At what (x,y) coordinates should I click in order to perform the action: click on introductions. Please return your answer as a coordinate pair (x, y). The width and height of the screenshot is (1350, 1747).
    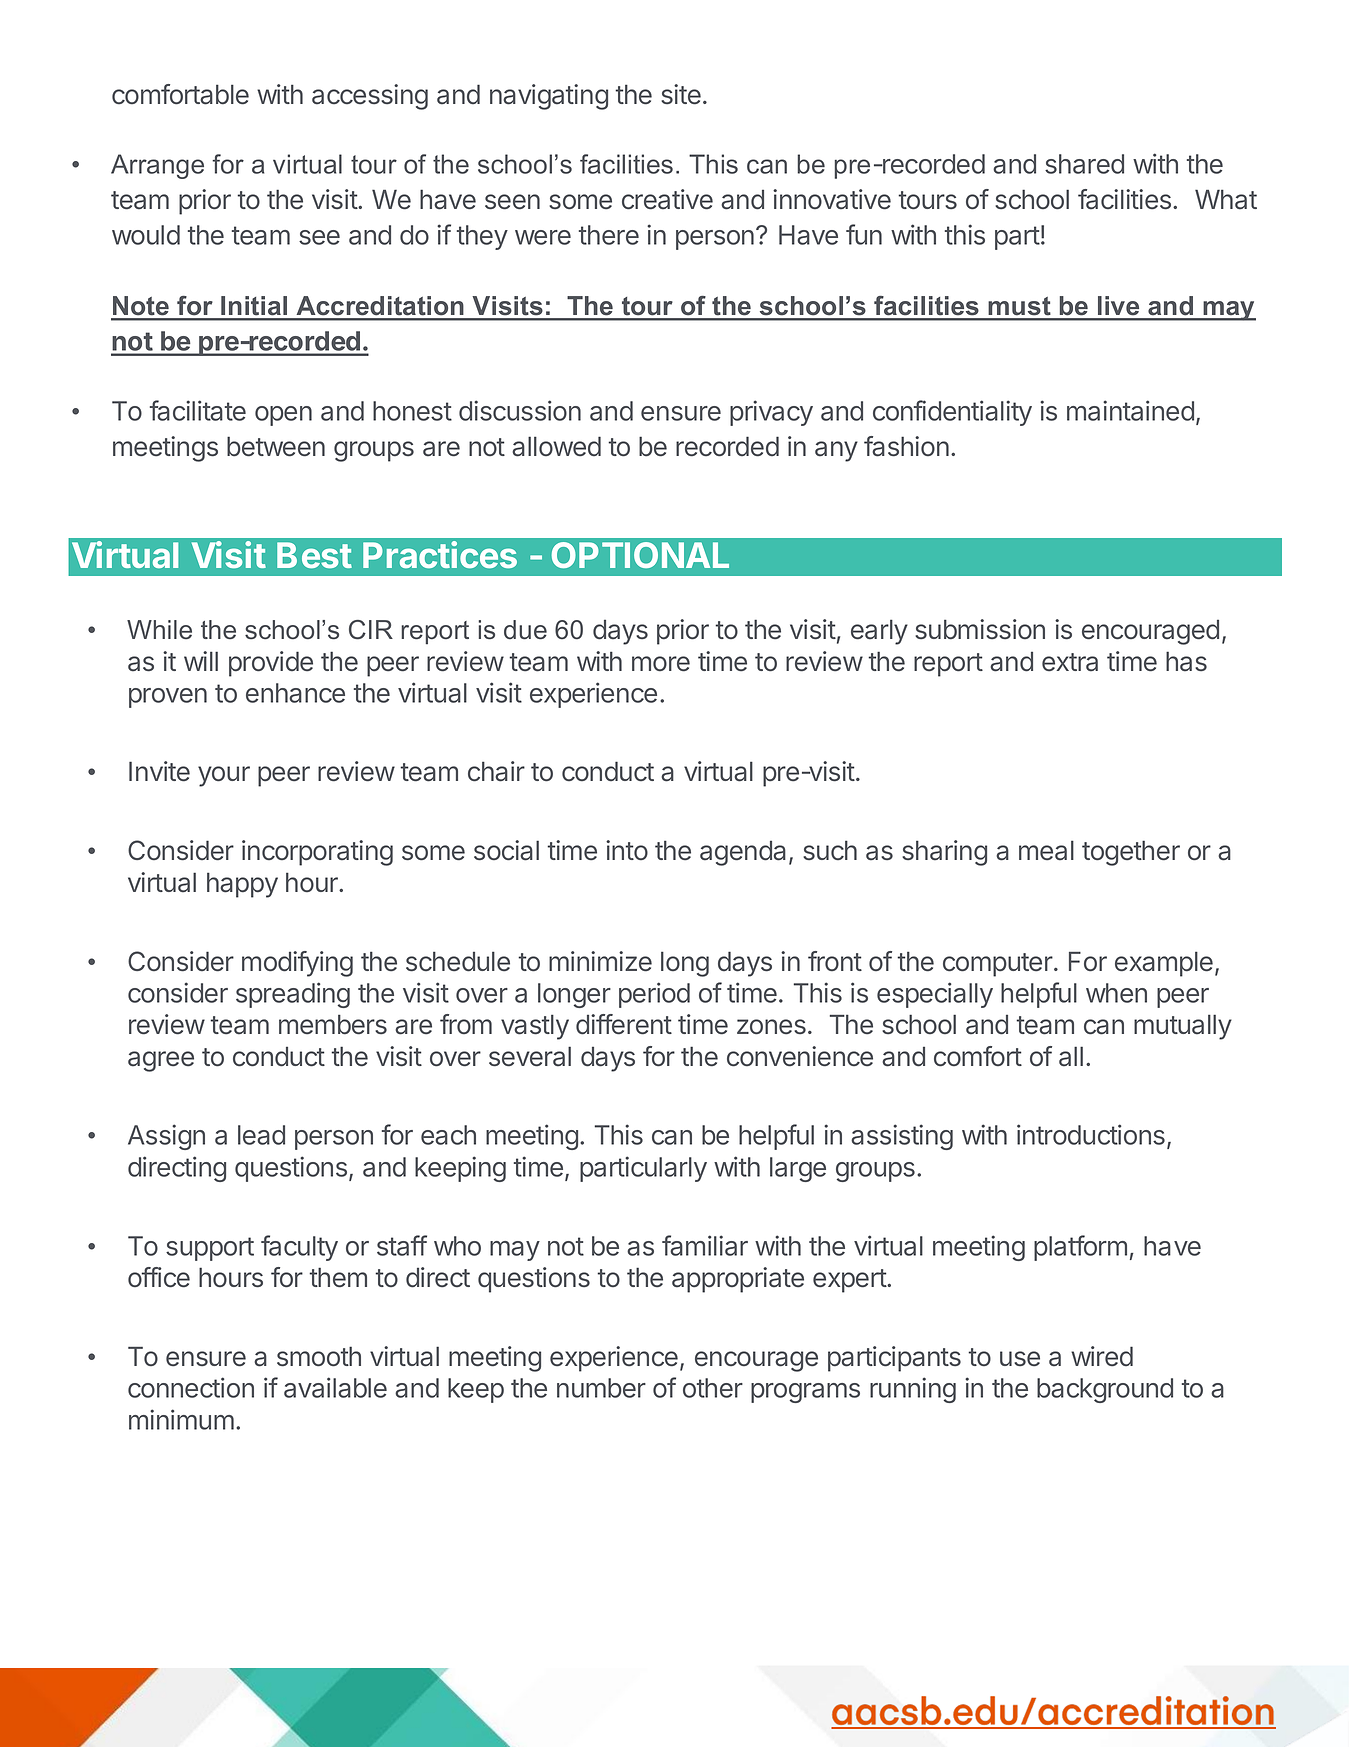
    Looking at the image, I should click on (1091, 1134).
